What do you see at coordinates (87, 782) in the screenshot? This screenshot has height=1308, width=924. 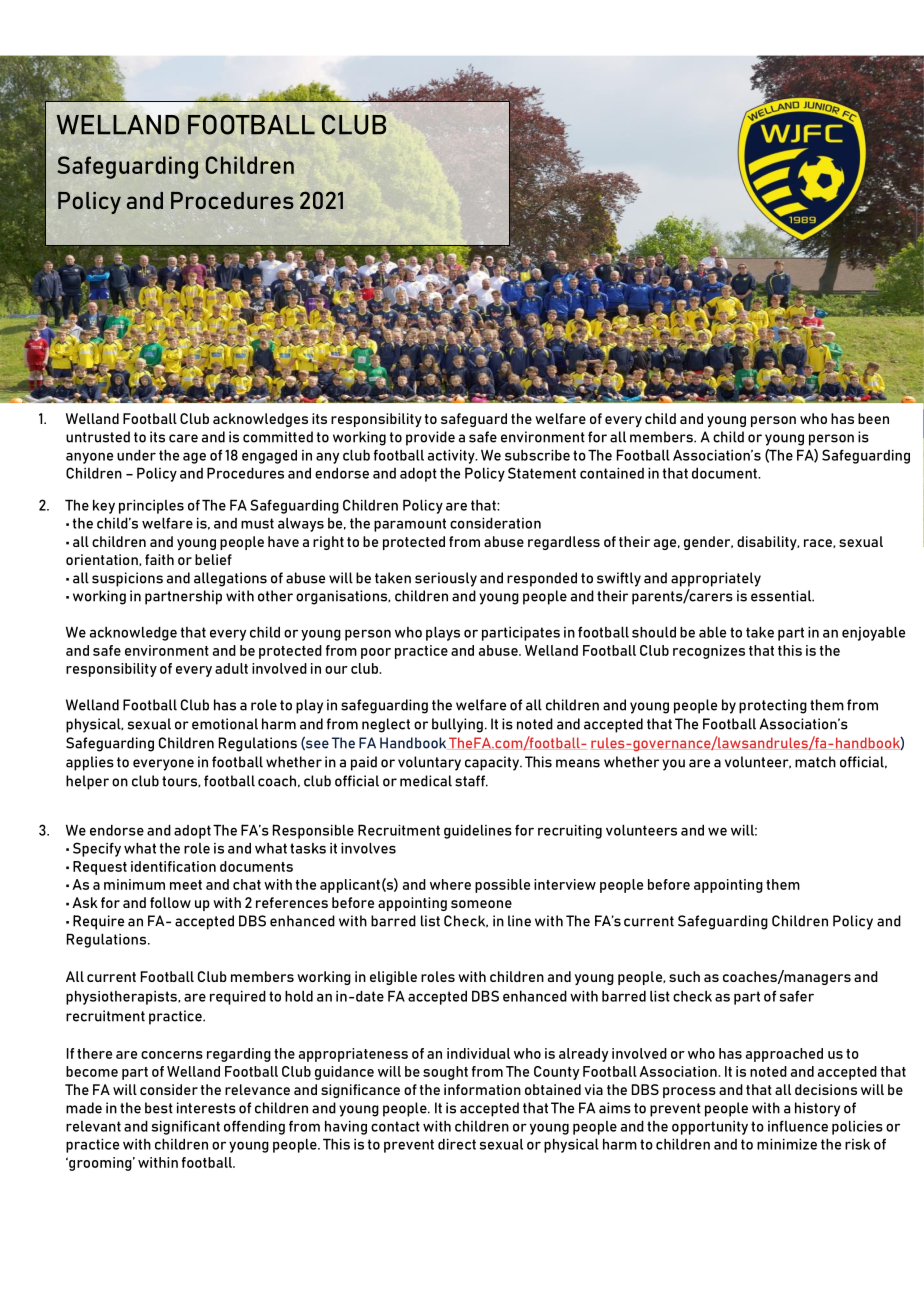 I see `helper` at bounding box center [87, 782].
